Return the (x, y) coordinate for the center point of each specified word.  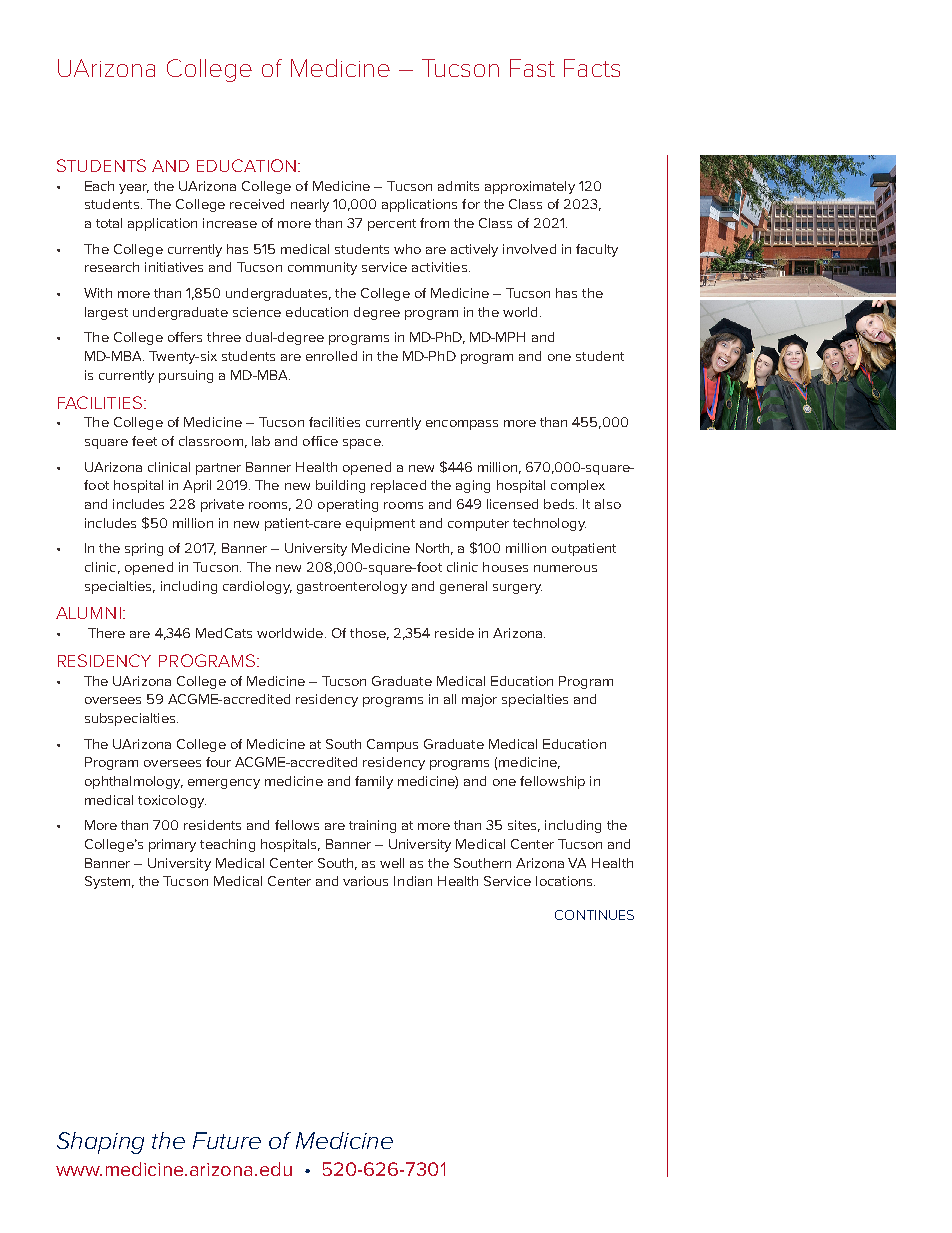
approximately (530, 187)
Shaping (100, 1143)
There (106, 633)
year (134, 189)
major (479, 700)
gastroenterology (352, 587)
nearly (310, 205)
